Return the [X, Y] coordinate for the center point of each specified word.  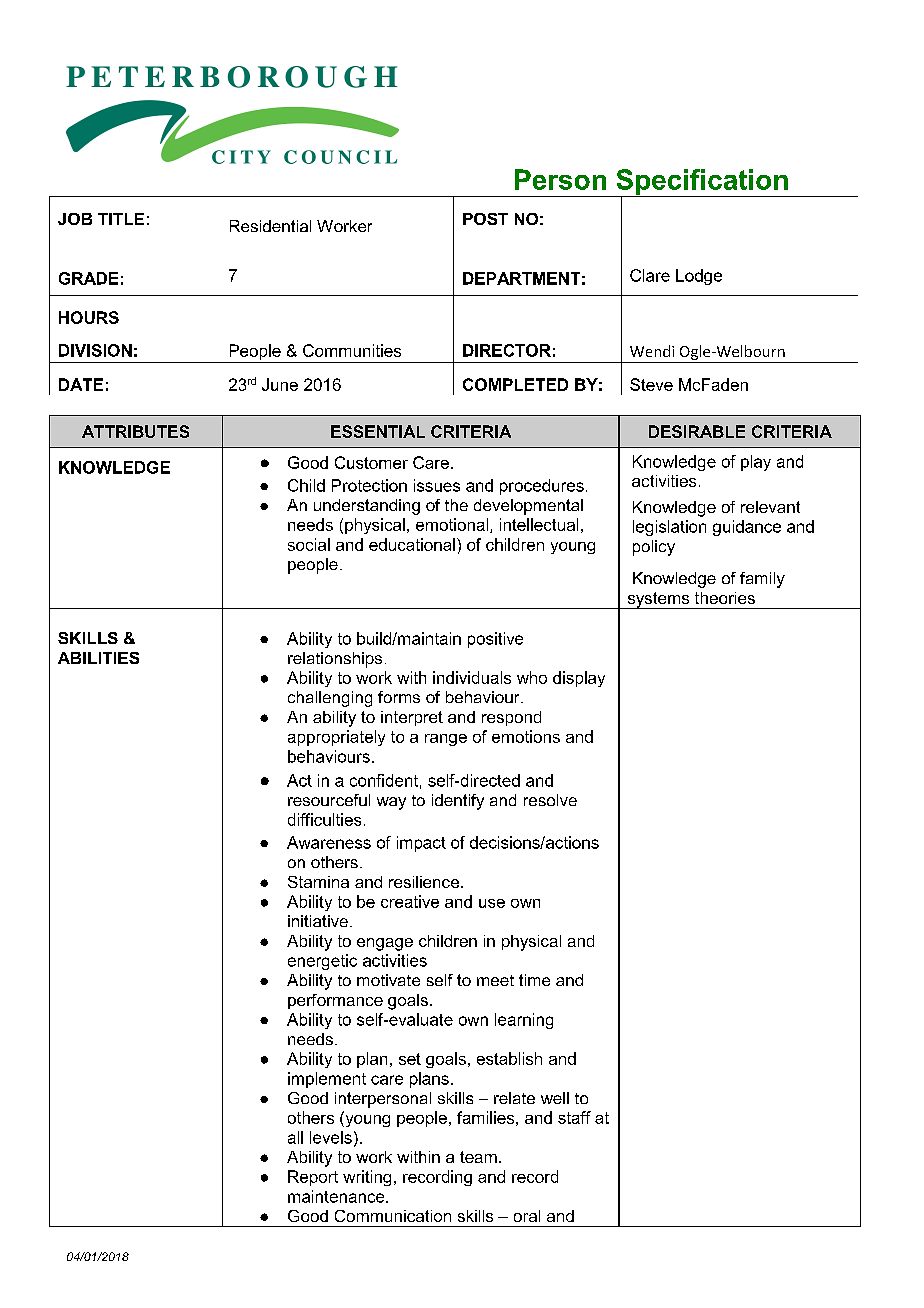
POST [485, 219]
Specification [702, 183]
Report [313, 1178]
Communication [393, 1216]
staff [574, 1117]
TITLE [121, 219]
